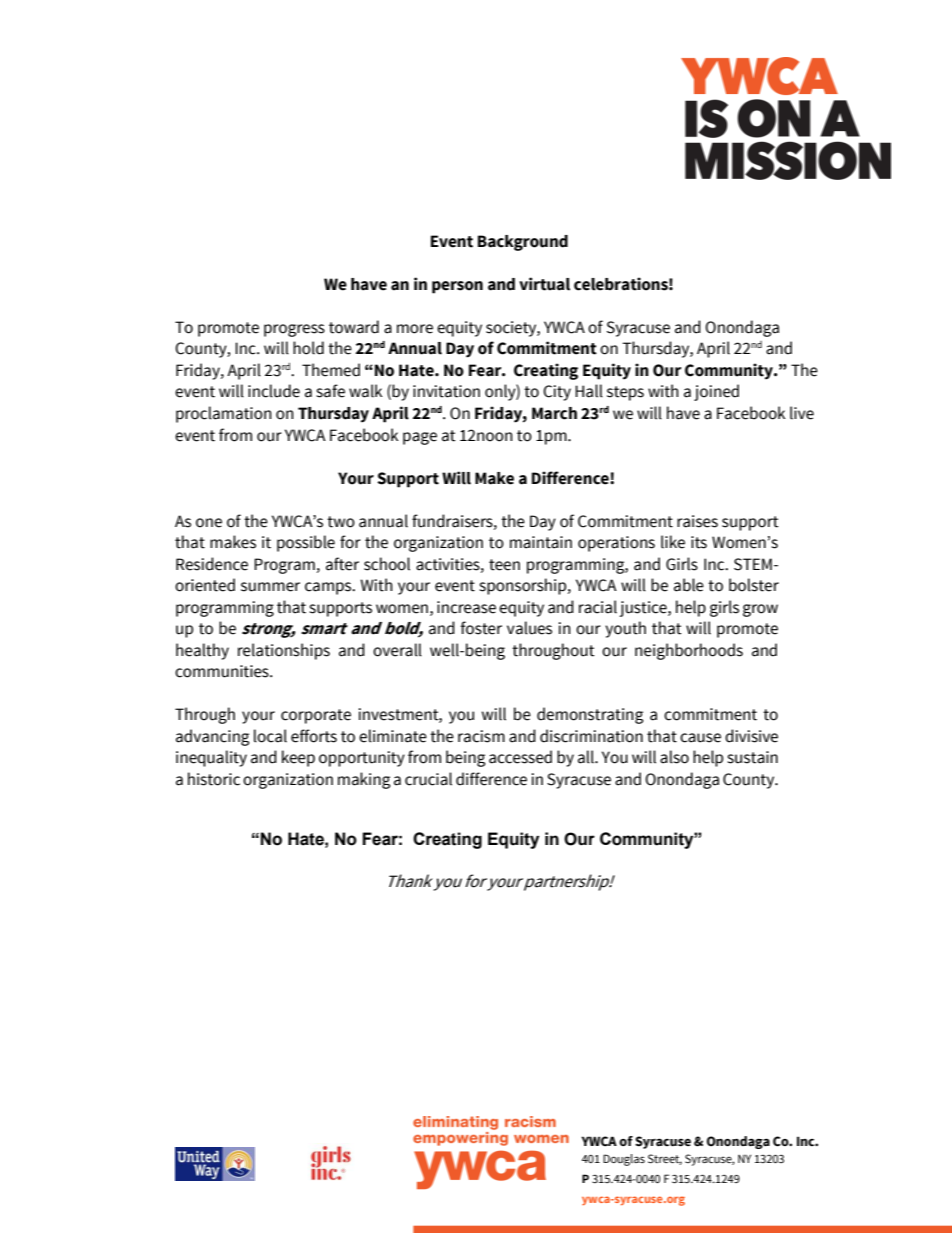  Describe the element at coordinates (294, 330) in the screenshot. I see `progress` at that location.
